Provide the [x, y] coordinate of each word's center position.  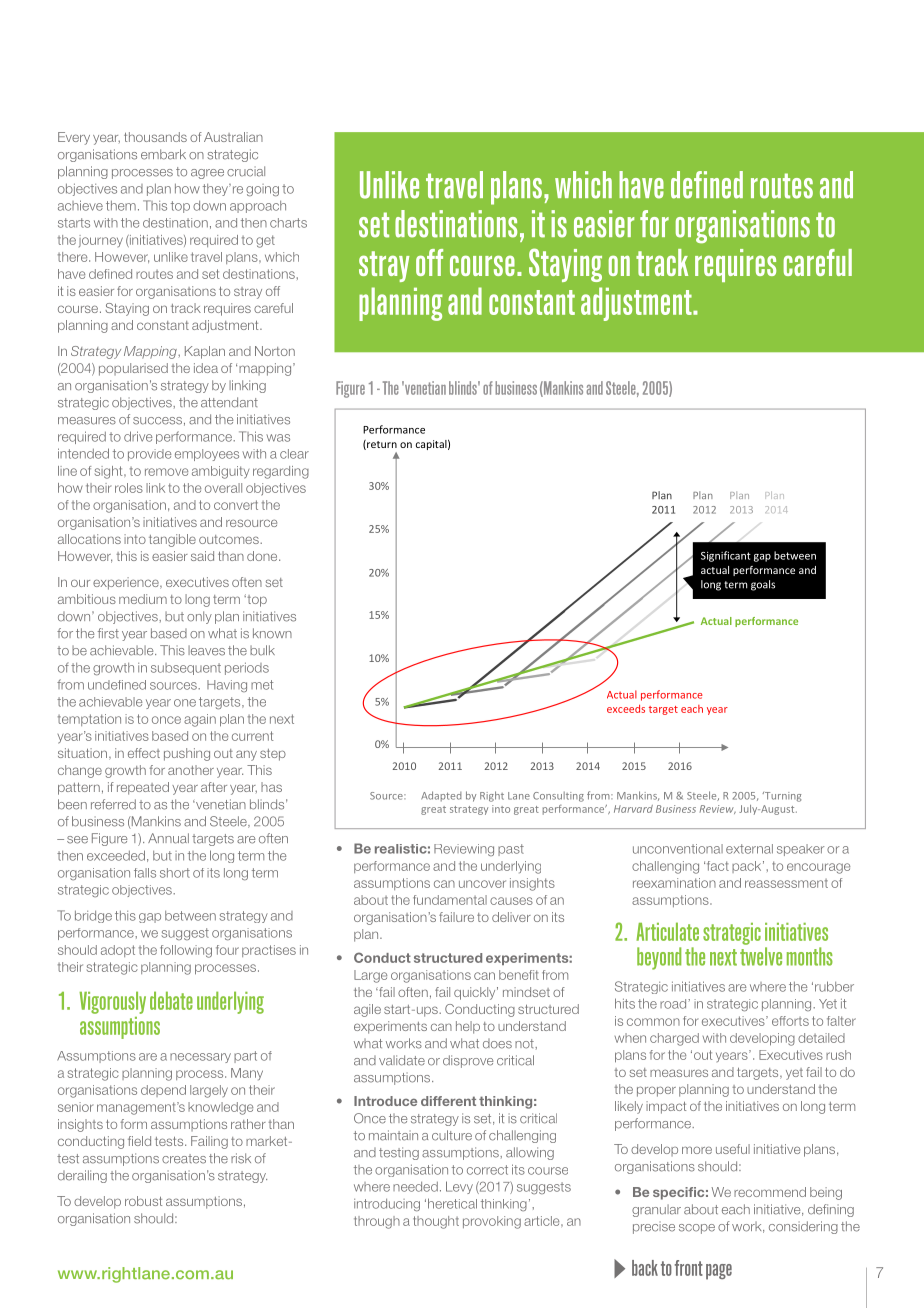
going [262, 190]
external [749, 849]
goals [763, 585]
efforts [790, 1021]
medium [143, 599]
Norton [275, 351]
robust [143, 1201]
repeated [143, 788]
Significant [726, 556]
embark [163, 154]
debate [171, 1000]
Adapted [441, 796]
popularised [133, 369]
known [272, 633]
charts [288, 223]
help [468, 1027]
